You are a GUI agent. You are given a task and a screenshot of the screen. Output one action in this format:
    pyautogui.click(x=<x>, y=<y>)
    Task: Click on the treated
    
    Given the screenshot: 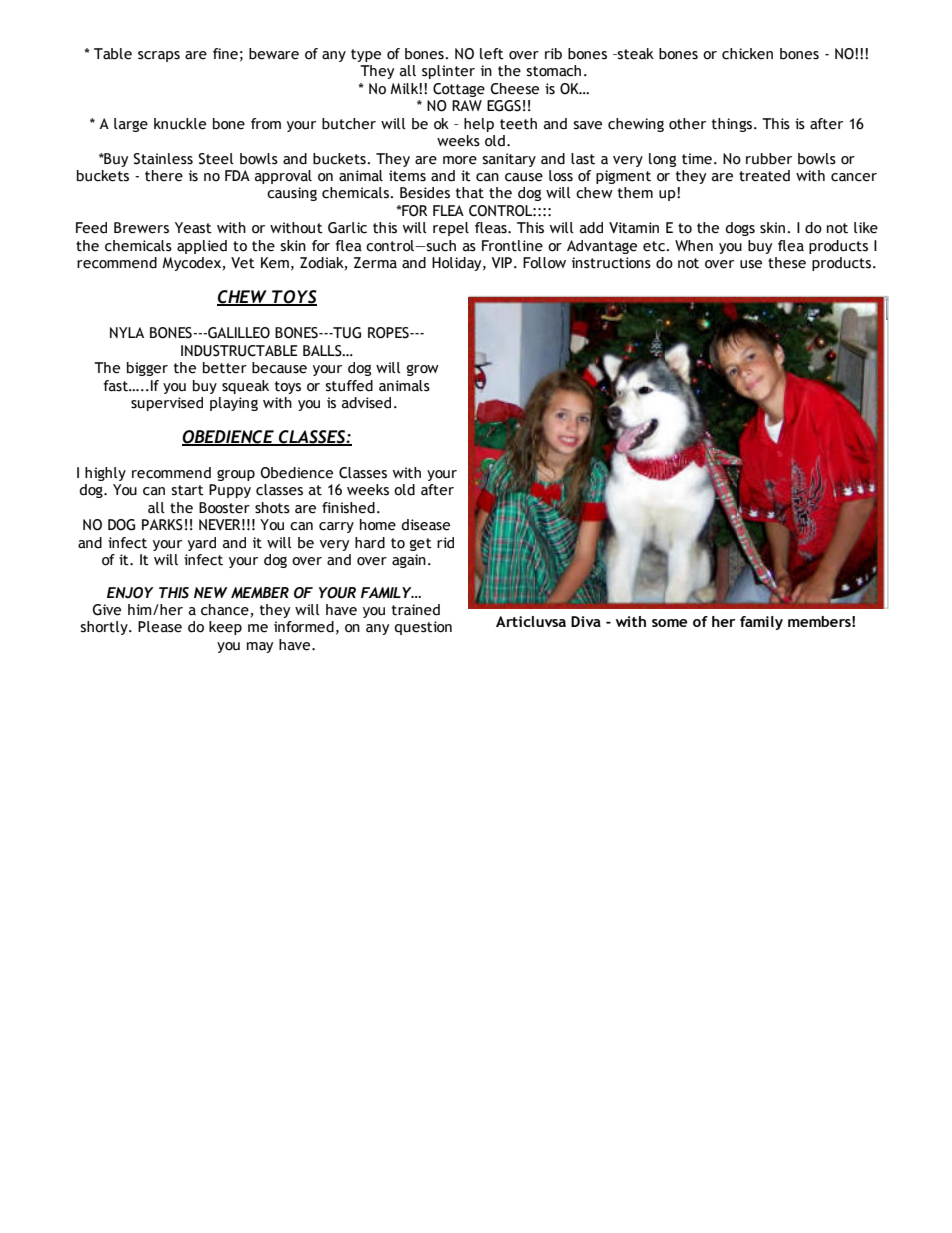 What is the action you would take?
    pyautogui.click(x=764, y=176)
